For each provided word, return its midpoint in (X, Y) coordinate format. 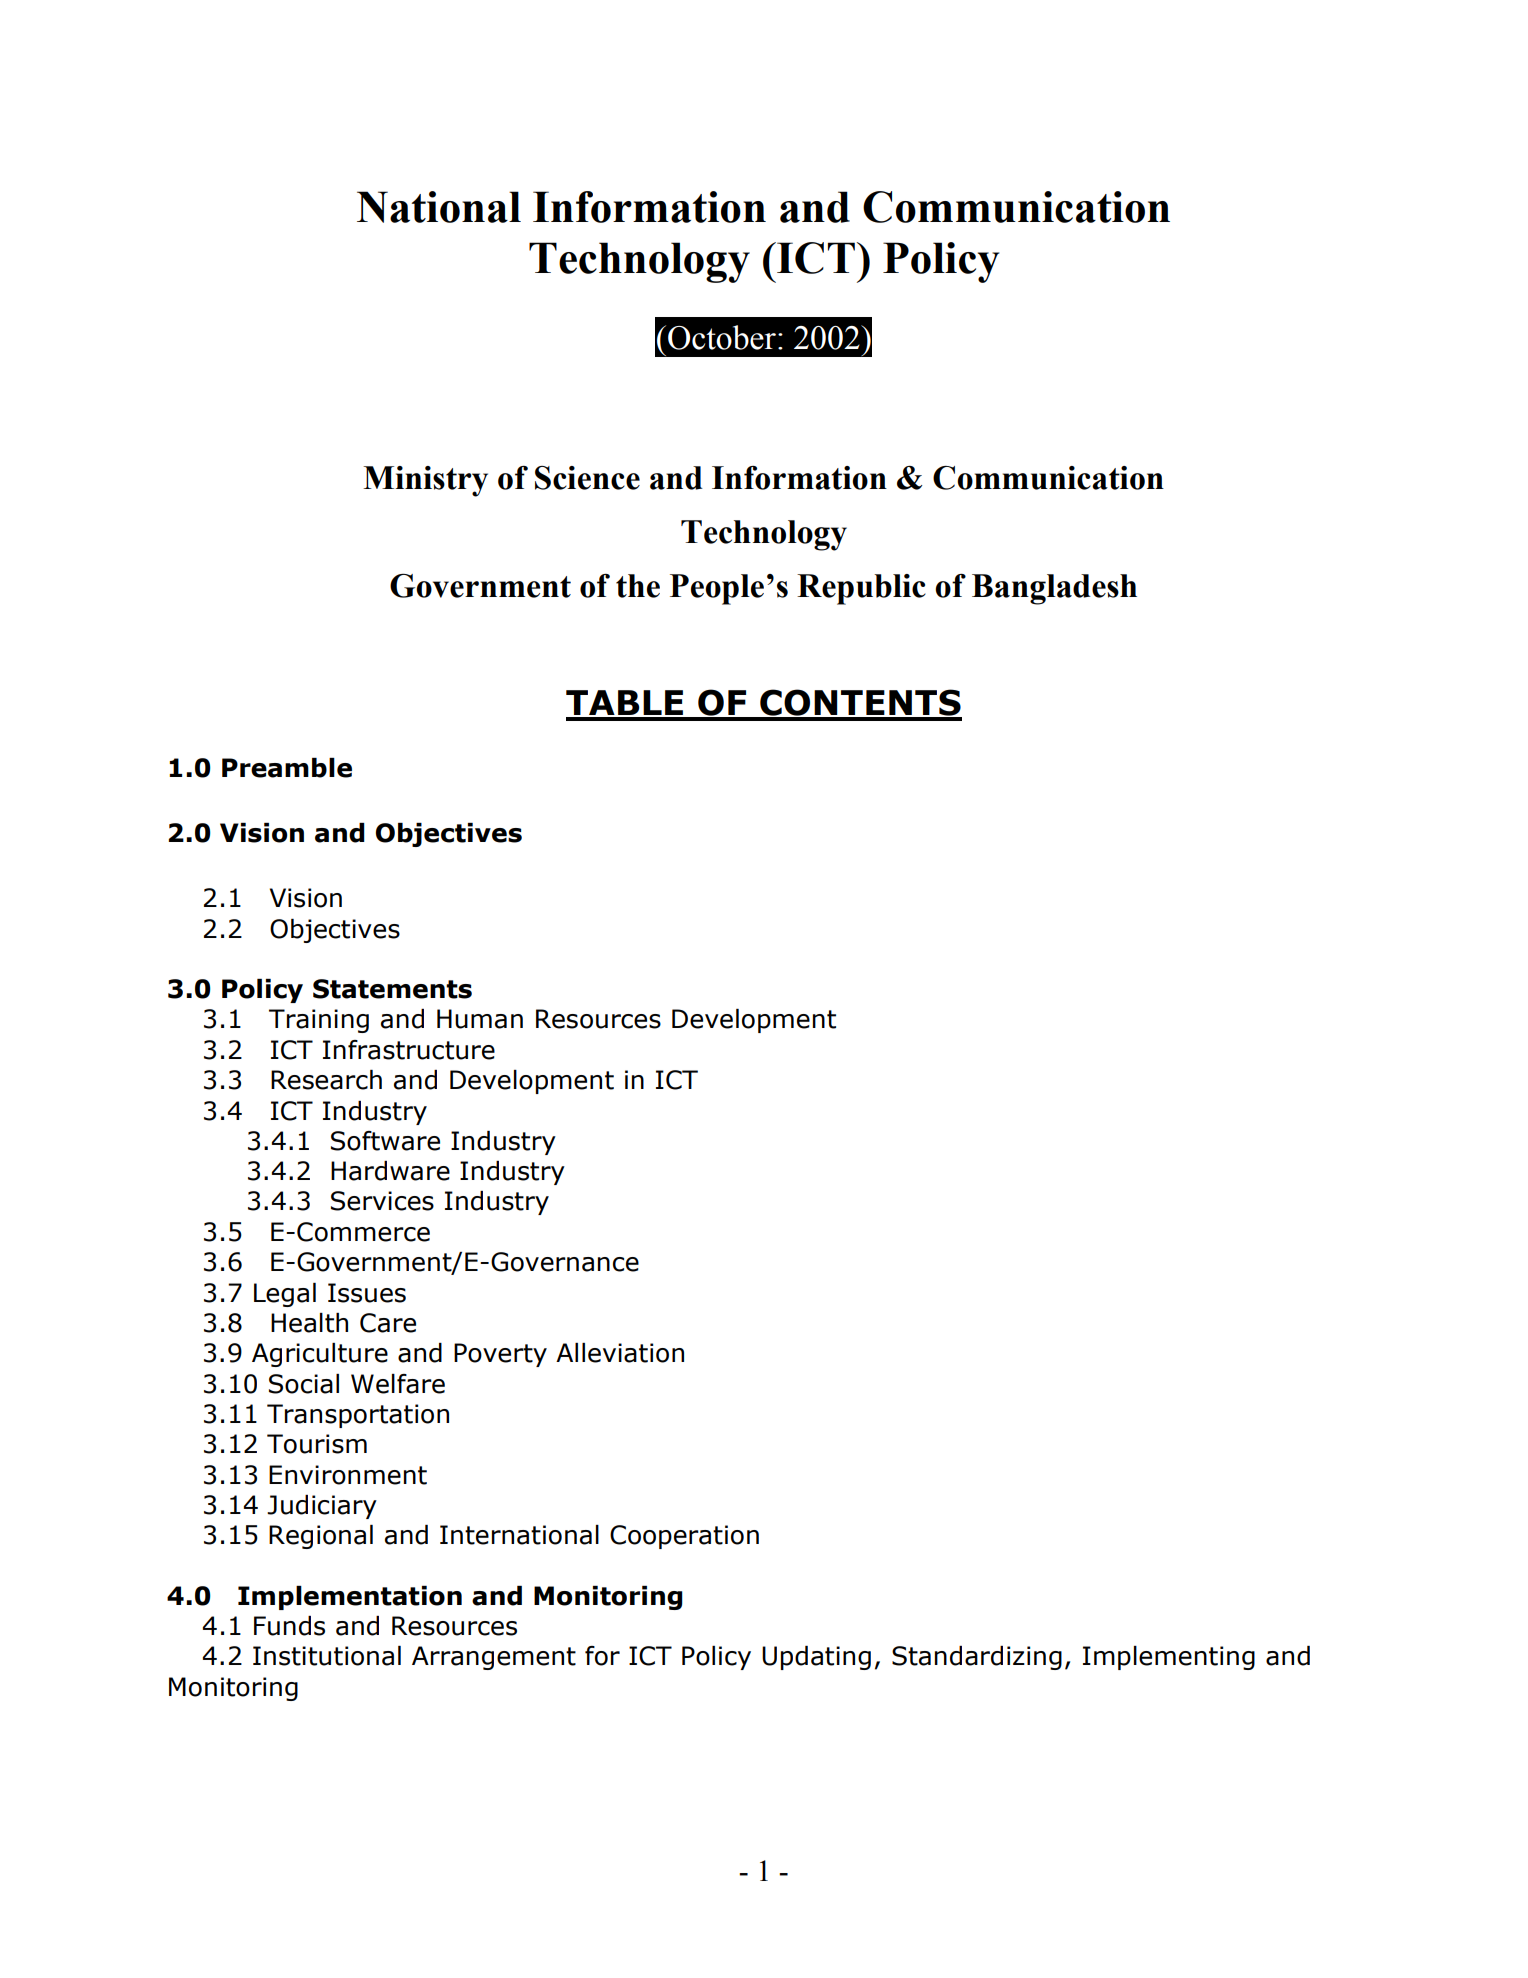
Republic (861, 589)
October (723, 337)
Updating (816, 1658)
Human (480, 1019)
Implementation (350, 1598)
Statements (392, 989)
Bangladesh (1054, 589)
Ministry (425, 481)
